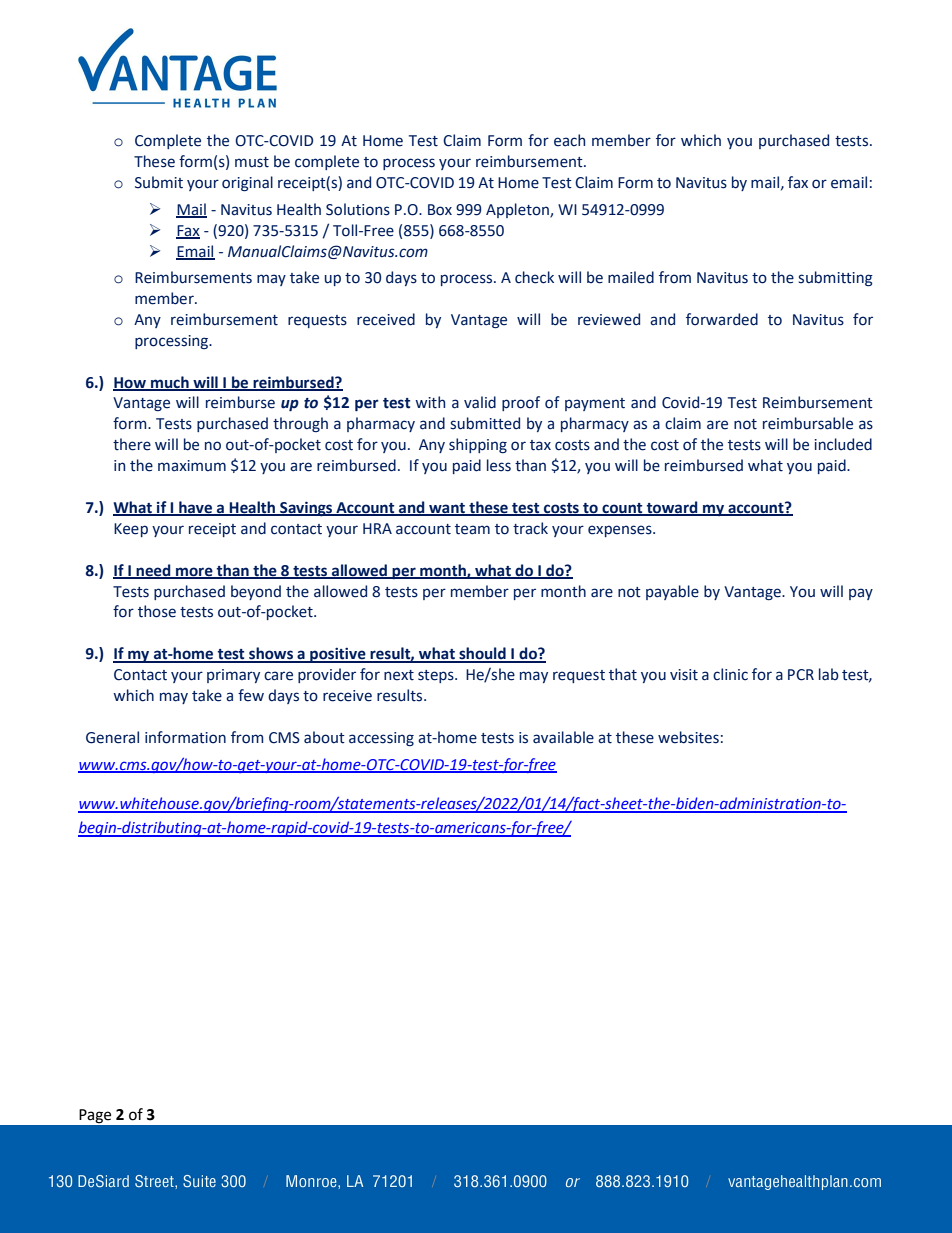  I want to click on much, so click(170, 383).
